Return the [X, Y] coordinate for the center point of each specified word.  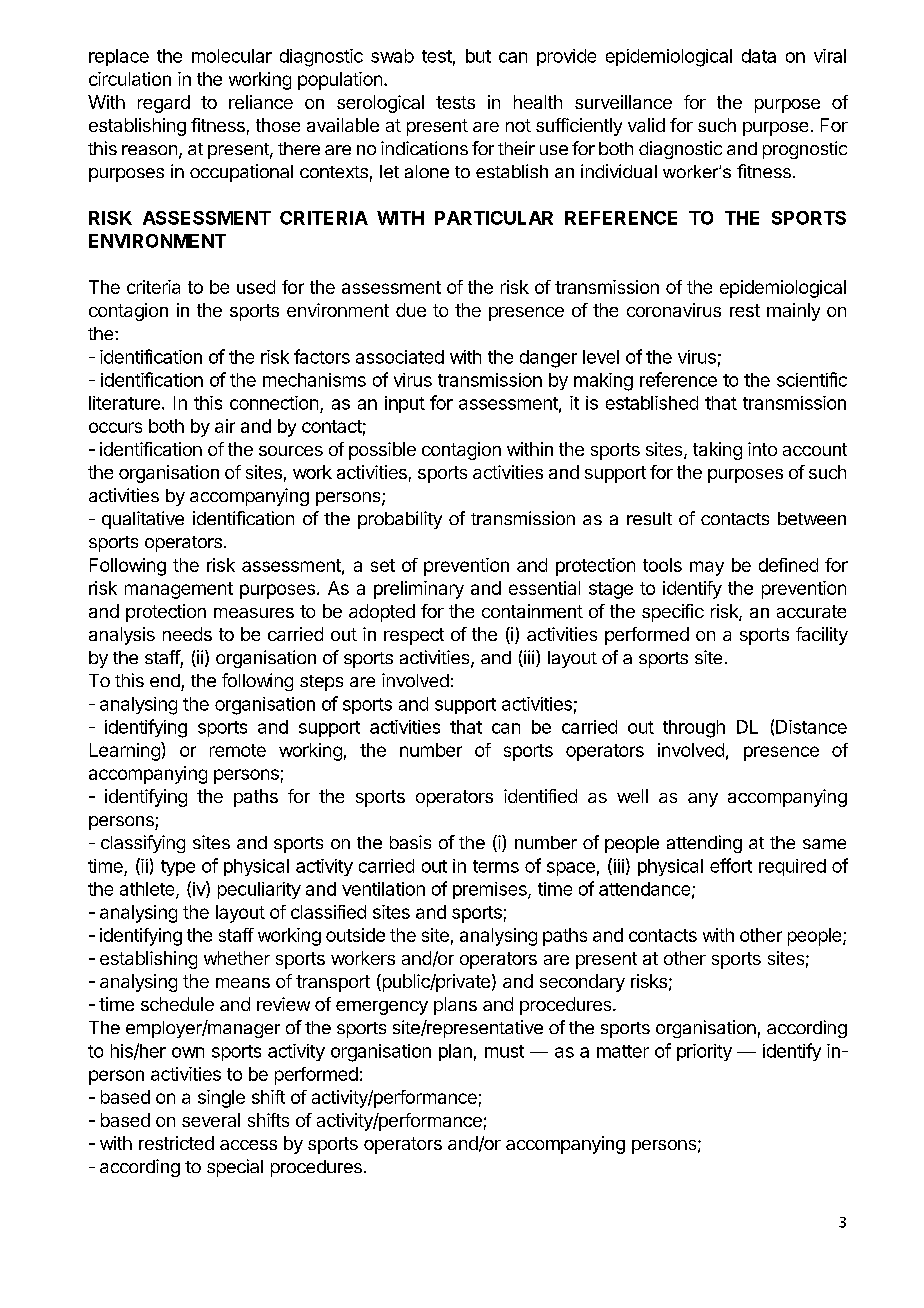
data [759, 56]
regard [164, 104]
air [225, 426]
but [478, 56]
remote [238, 750]
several [211, 1120]
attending [704, 844]
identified [540, 796]
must [504, 1051]
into [762, 449]
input [405, 404]
